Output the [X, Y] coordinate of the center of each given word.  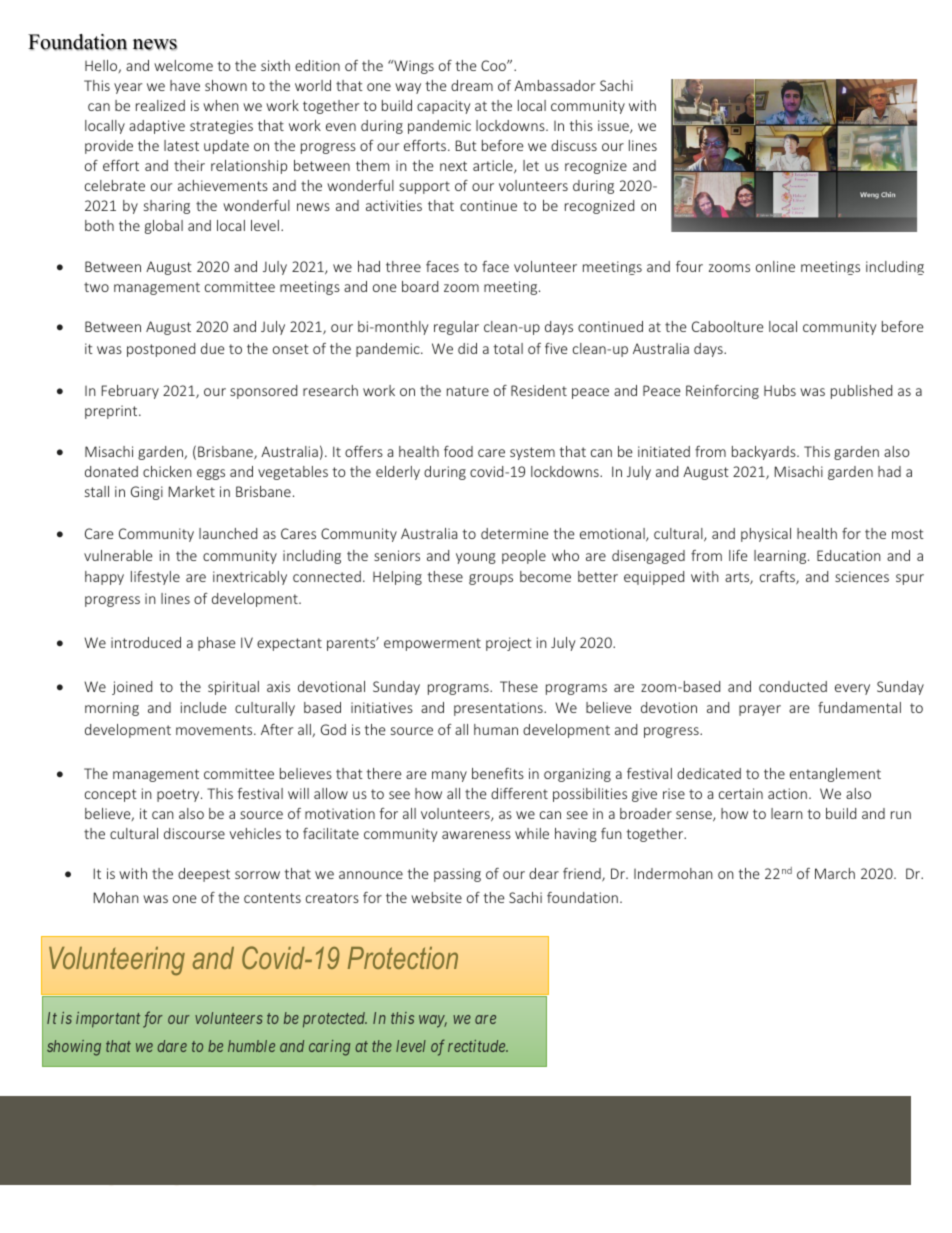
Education [849, 555]
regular [456, 328]
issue [614, 126]
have [185, 85]
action [787, 793]
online [775, 266]
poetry [179, 795]
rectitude [478, 1046]
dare [172, 1046]
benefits [498, 773]
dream [472, 85]
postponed [161, 350]
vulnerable [118, 555]
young [476, 558]
